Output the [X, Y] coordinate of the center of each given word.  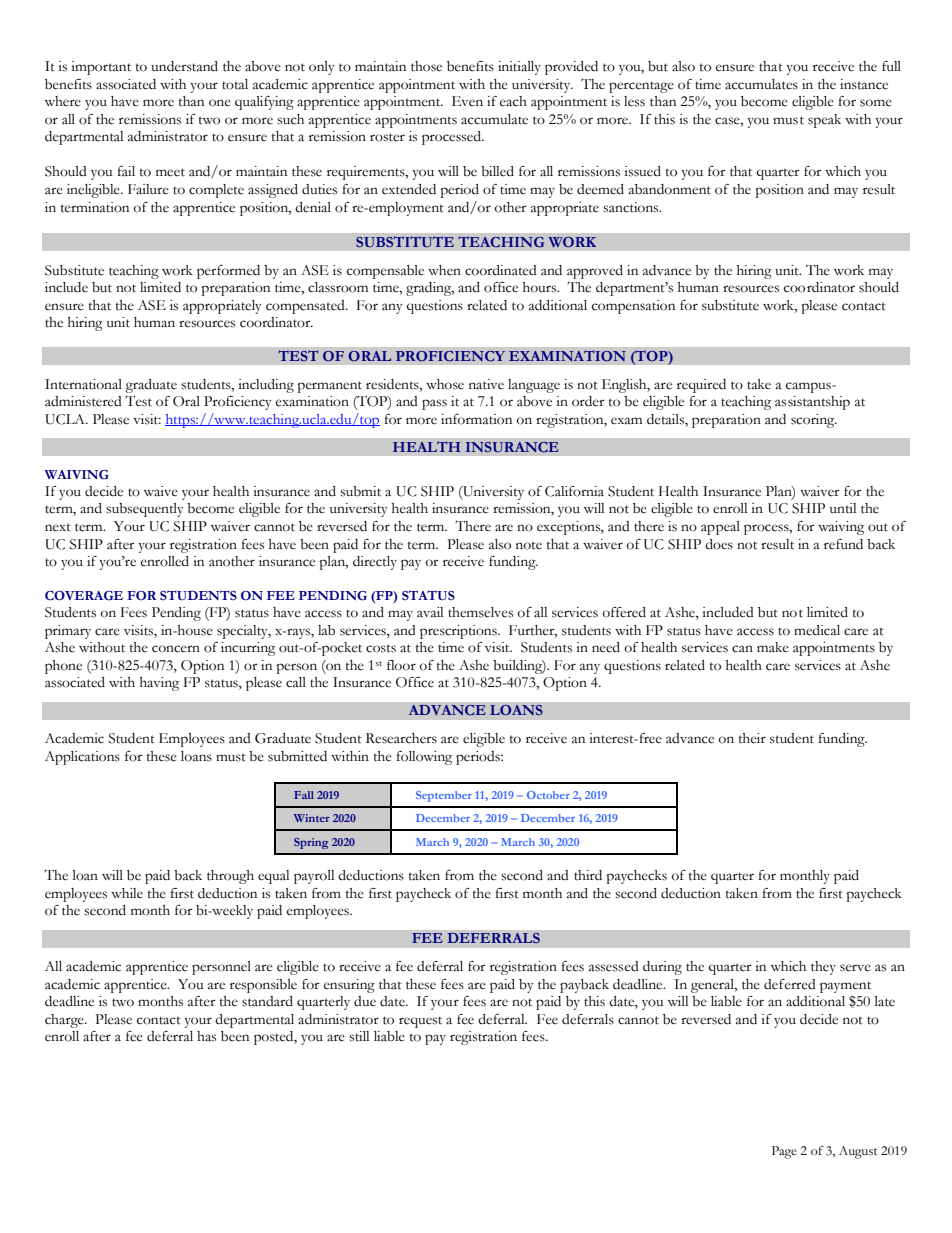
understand [184, 66]
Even [467, 101]
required [701, 386]
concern [176, 649]
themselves [480, 612]
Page [784, 1152]
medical [817, 630]
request [420, 1022]
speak [824, 121]
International [83, 384]
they [823, 968]
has [206, 1036]
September [444, 796]
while [127, 893]
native [486, 384]
